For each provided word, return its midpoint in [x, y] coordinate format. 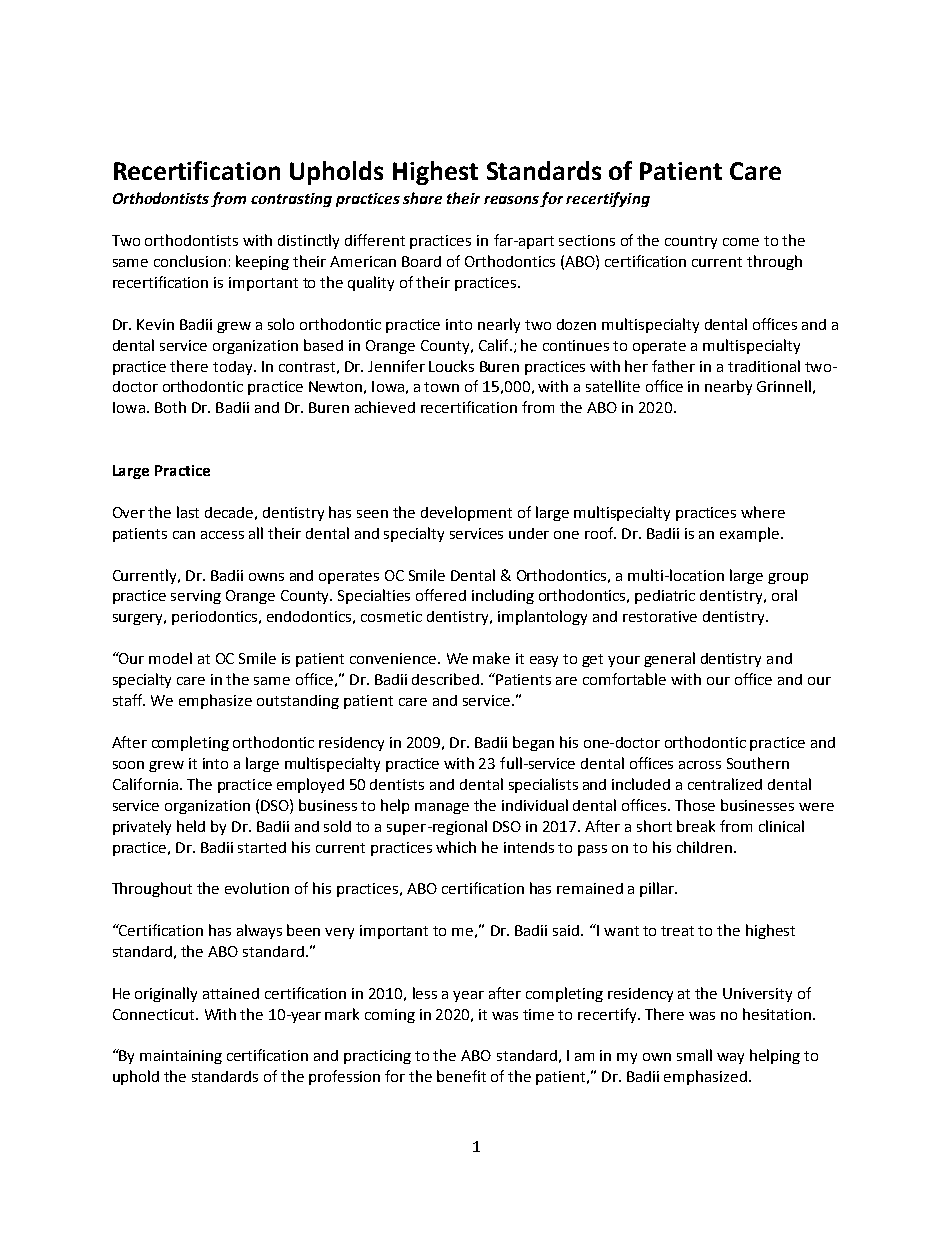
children [704, 847]
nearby [728, 387]
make [491, 658]
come [741, 242]
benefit [461, 1076]
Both [170, 407]
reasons [512, 201]
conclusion [190, 261]
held [191, 826]
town [441, 387]
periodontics [216, 618]
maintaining [181, 1057]
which [456, 847]
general [669, 659]
